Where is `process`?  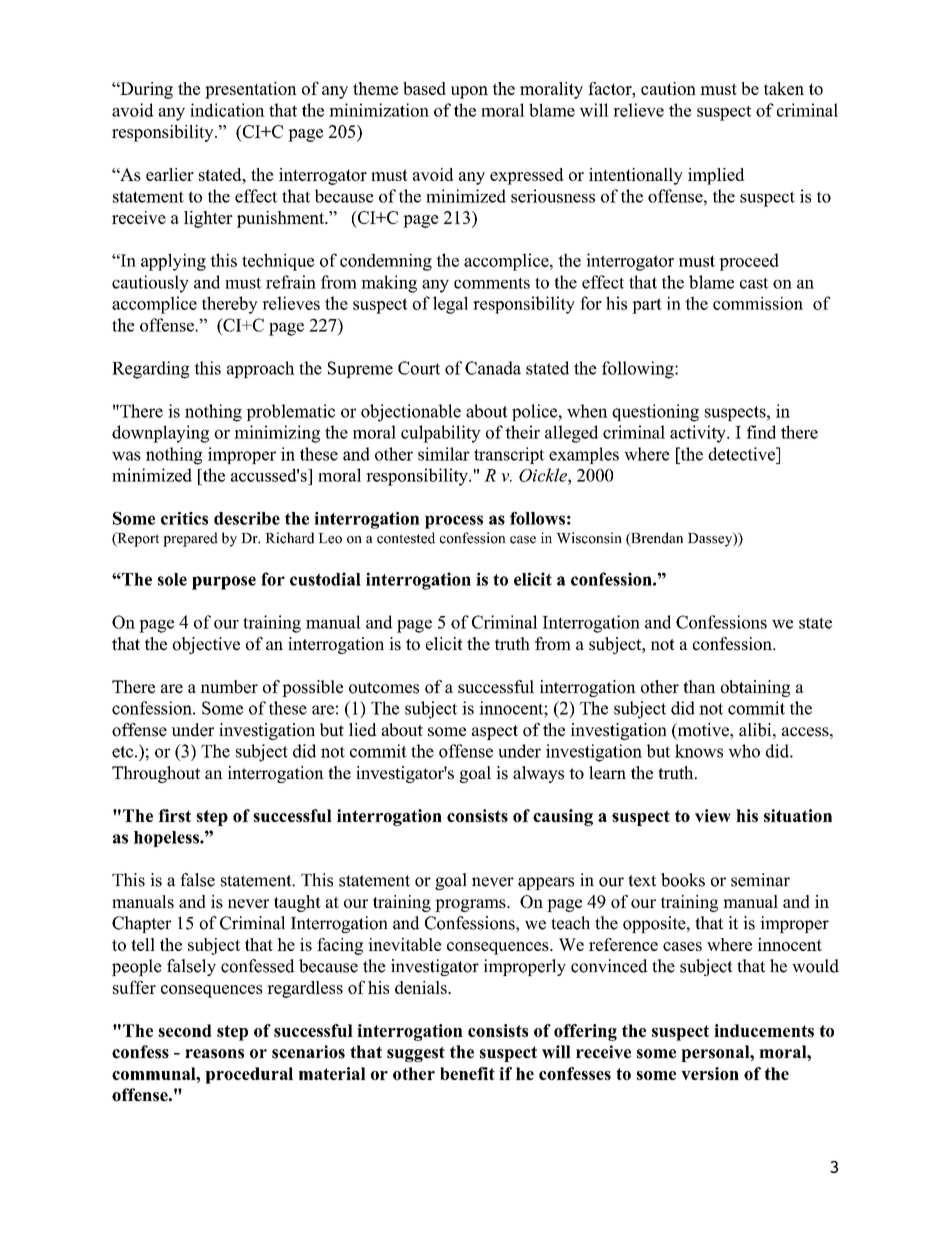 process is located at coordinates (454, 522).
